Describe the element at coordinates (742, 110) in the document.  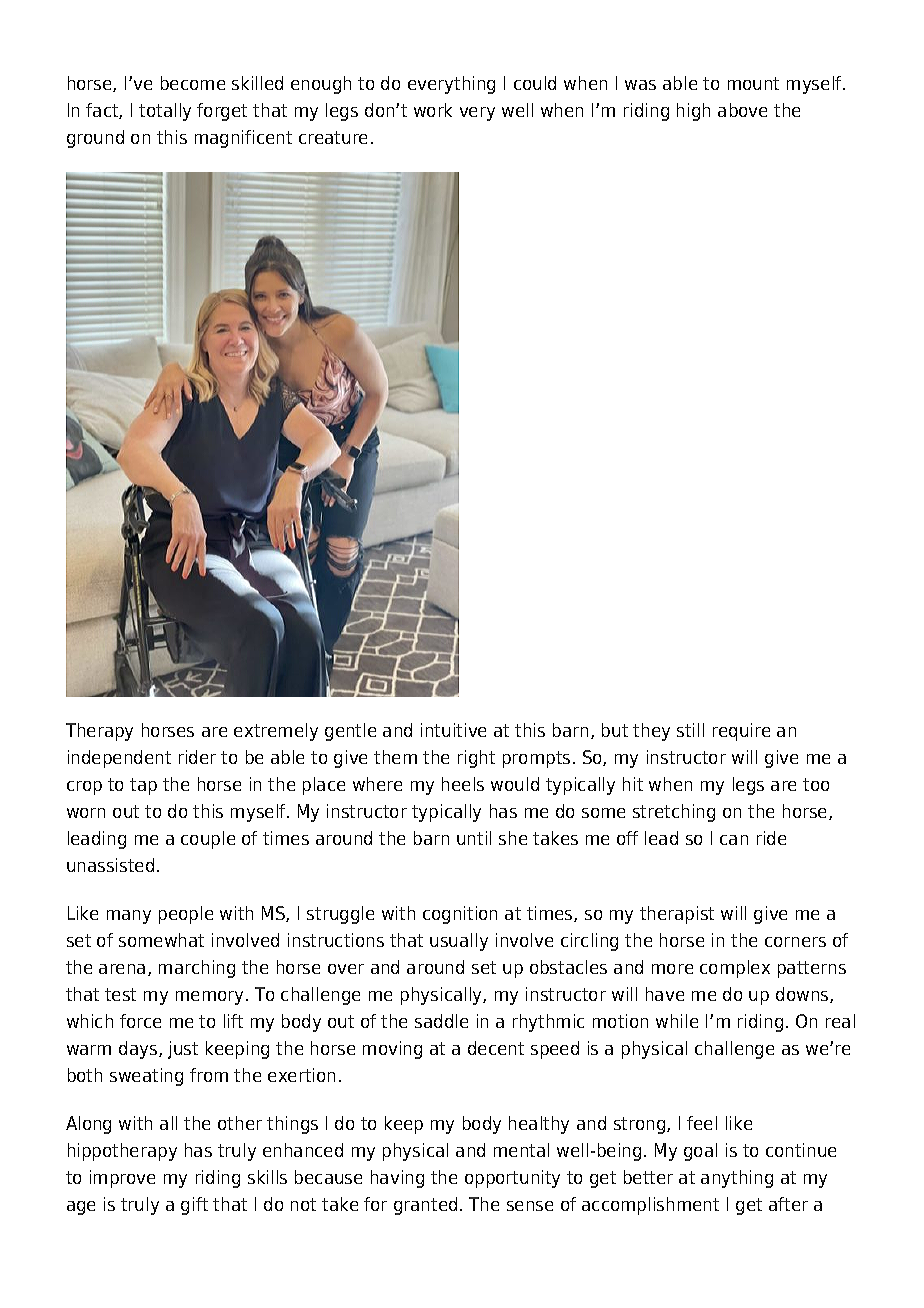
I see `above` at that location.
